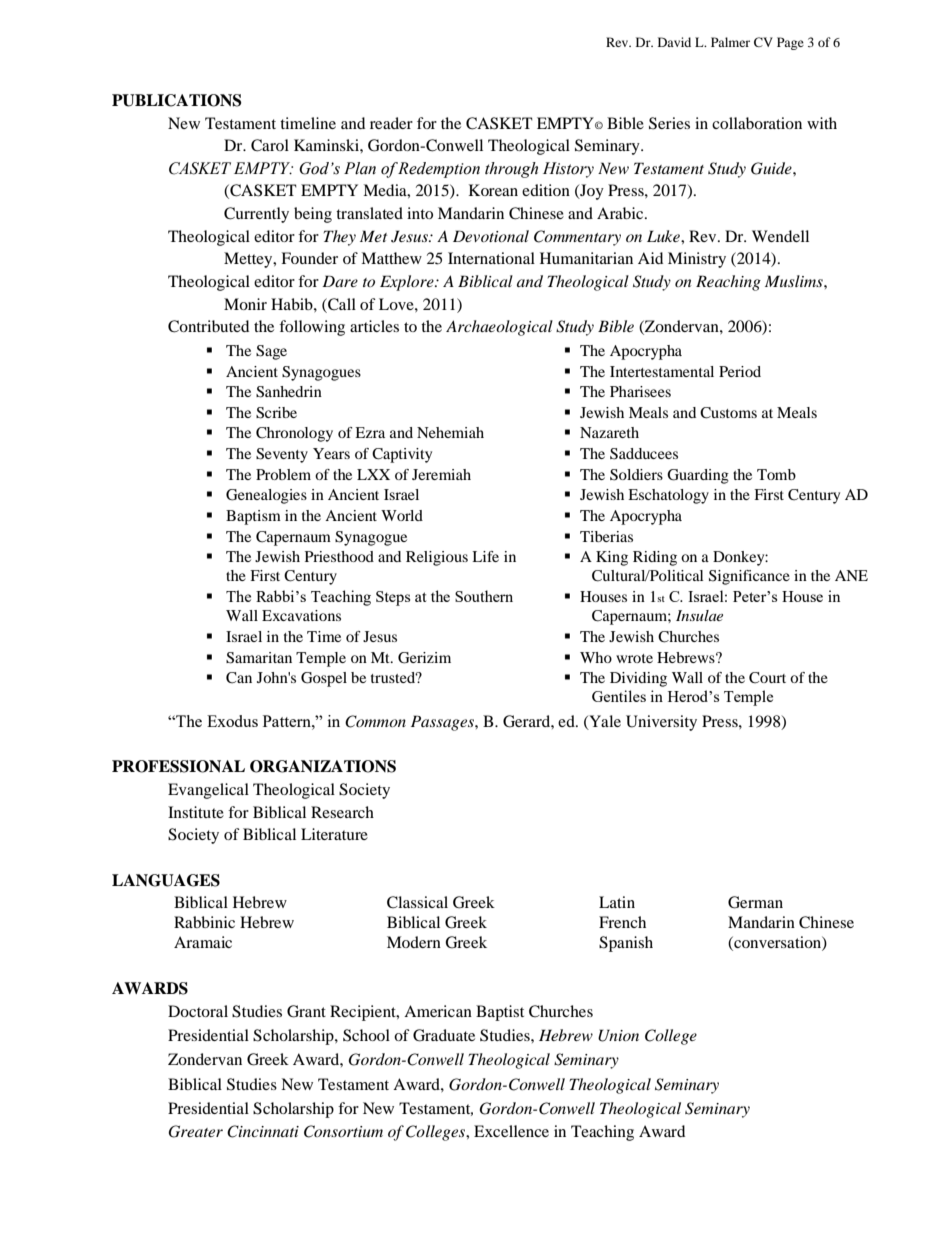  Describe the element at coordinates (499, 328) in the page. I see `Archaeological` at that location.
